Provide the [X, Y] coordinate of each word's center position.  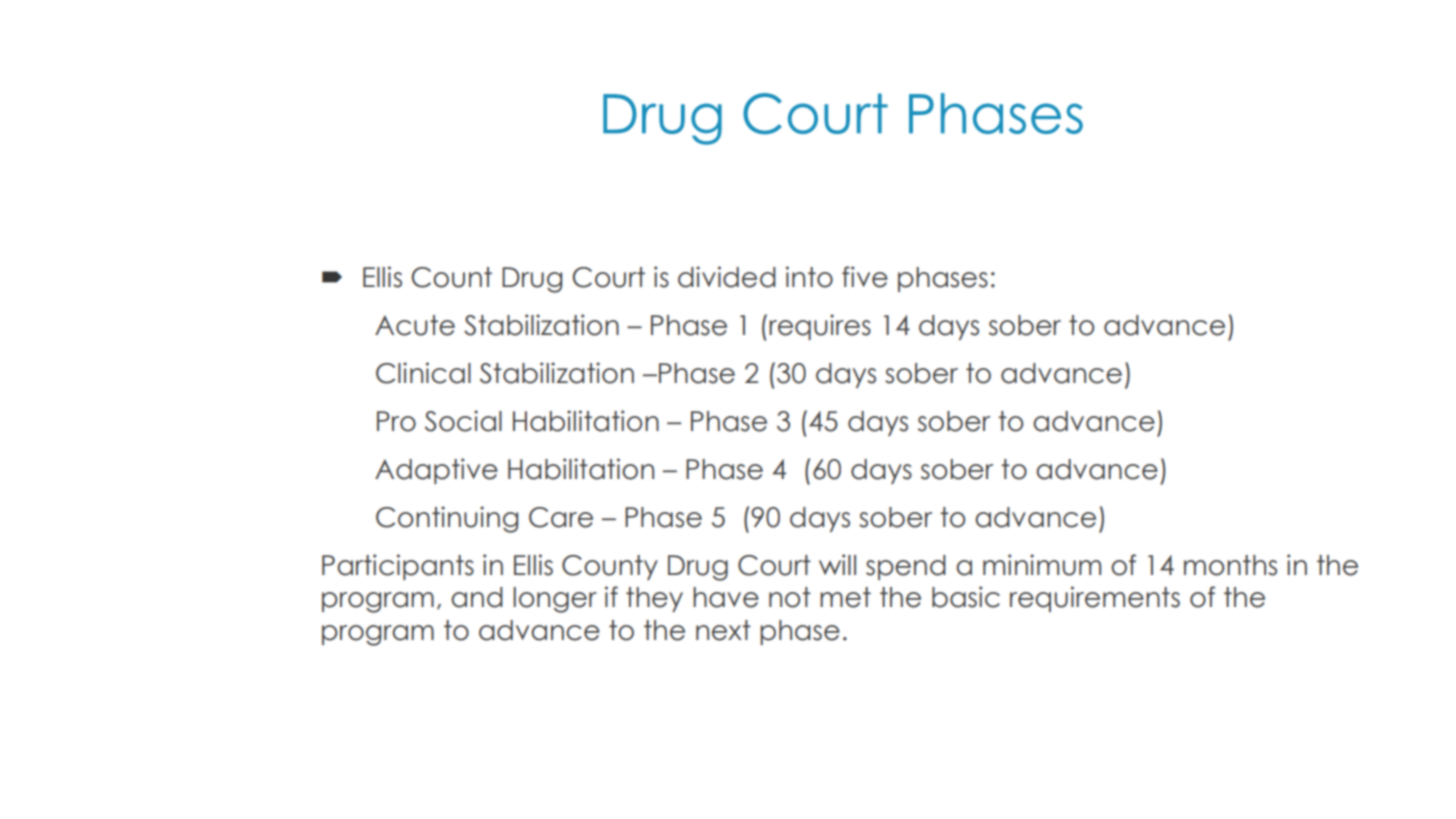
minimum [1042, 565]
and [477, 597]
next [723, 630]
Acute [415, 325]
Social [463, 421]
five [865, 277]
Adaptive [436, 471]
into [809, 277]
